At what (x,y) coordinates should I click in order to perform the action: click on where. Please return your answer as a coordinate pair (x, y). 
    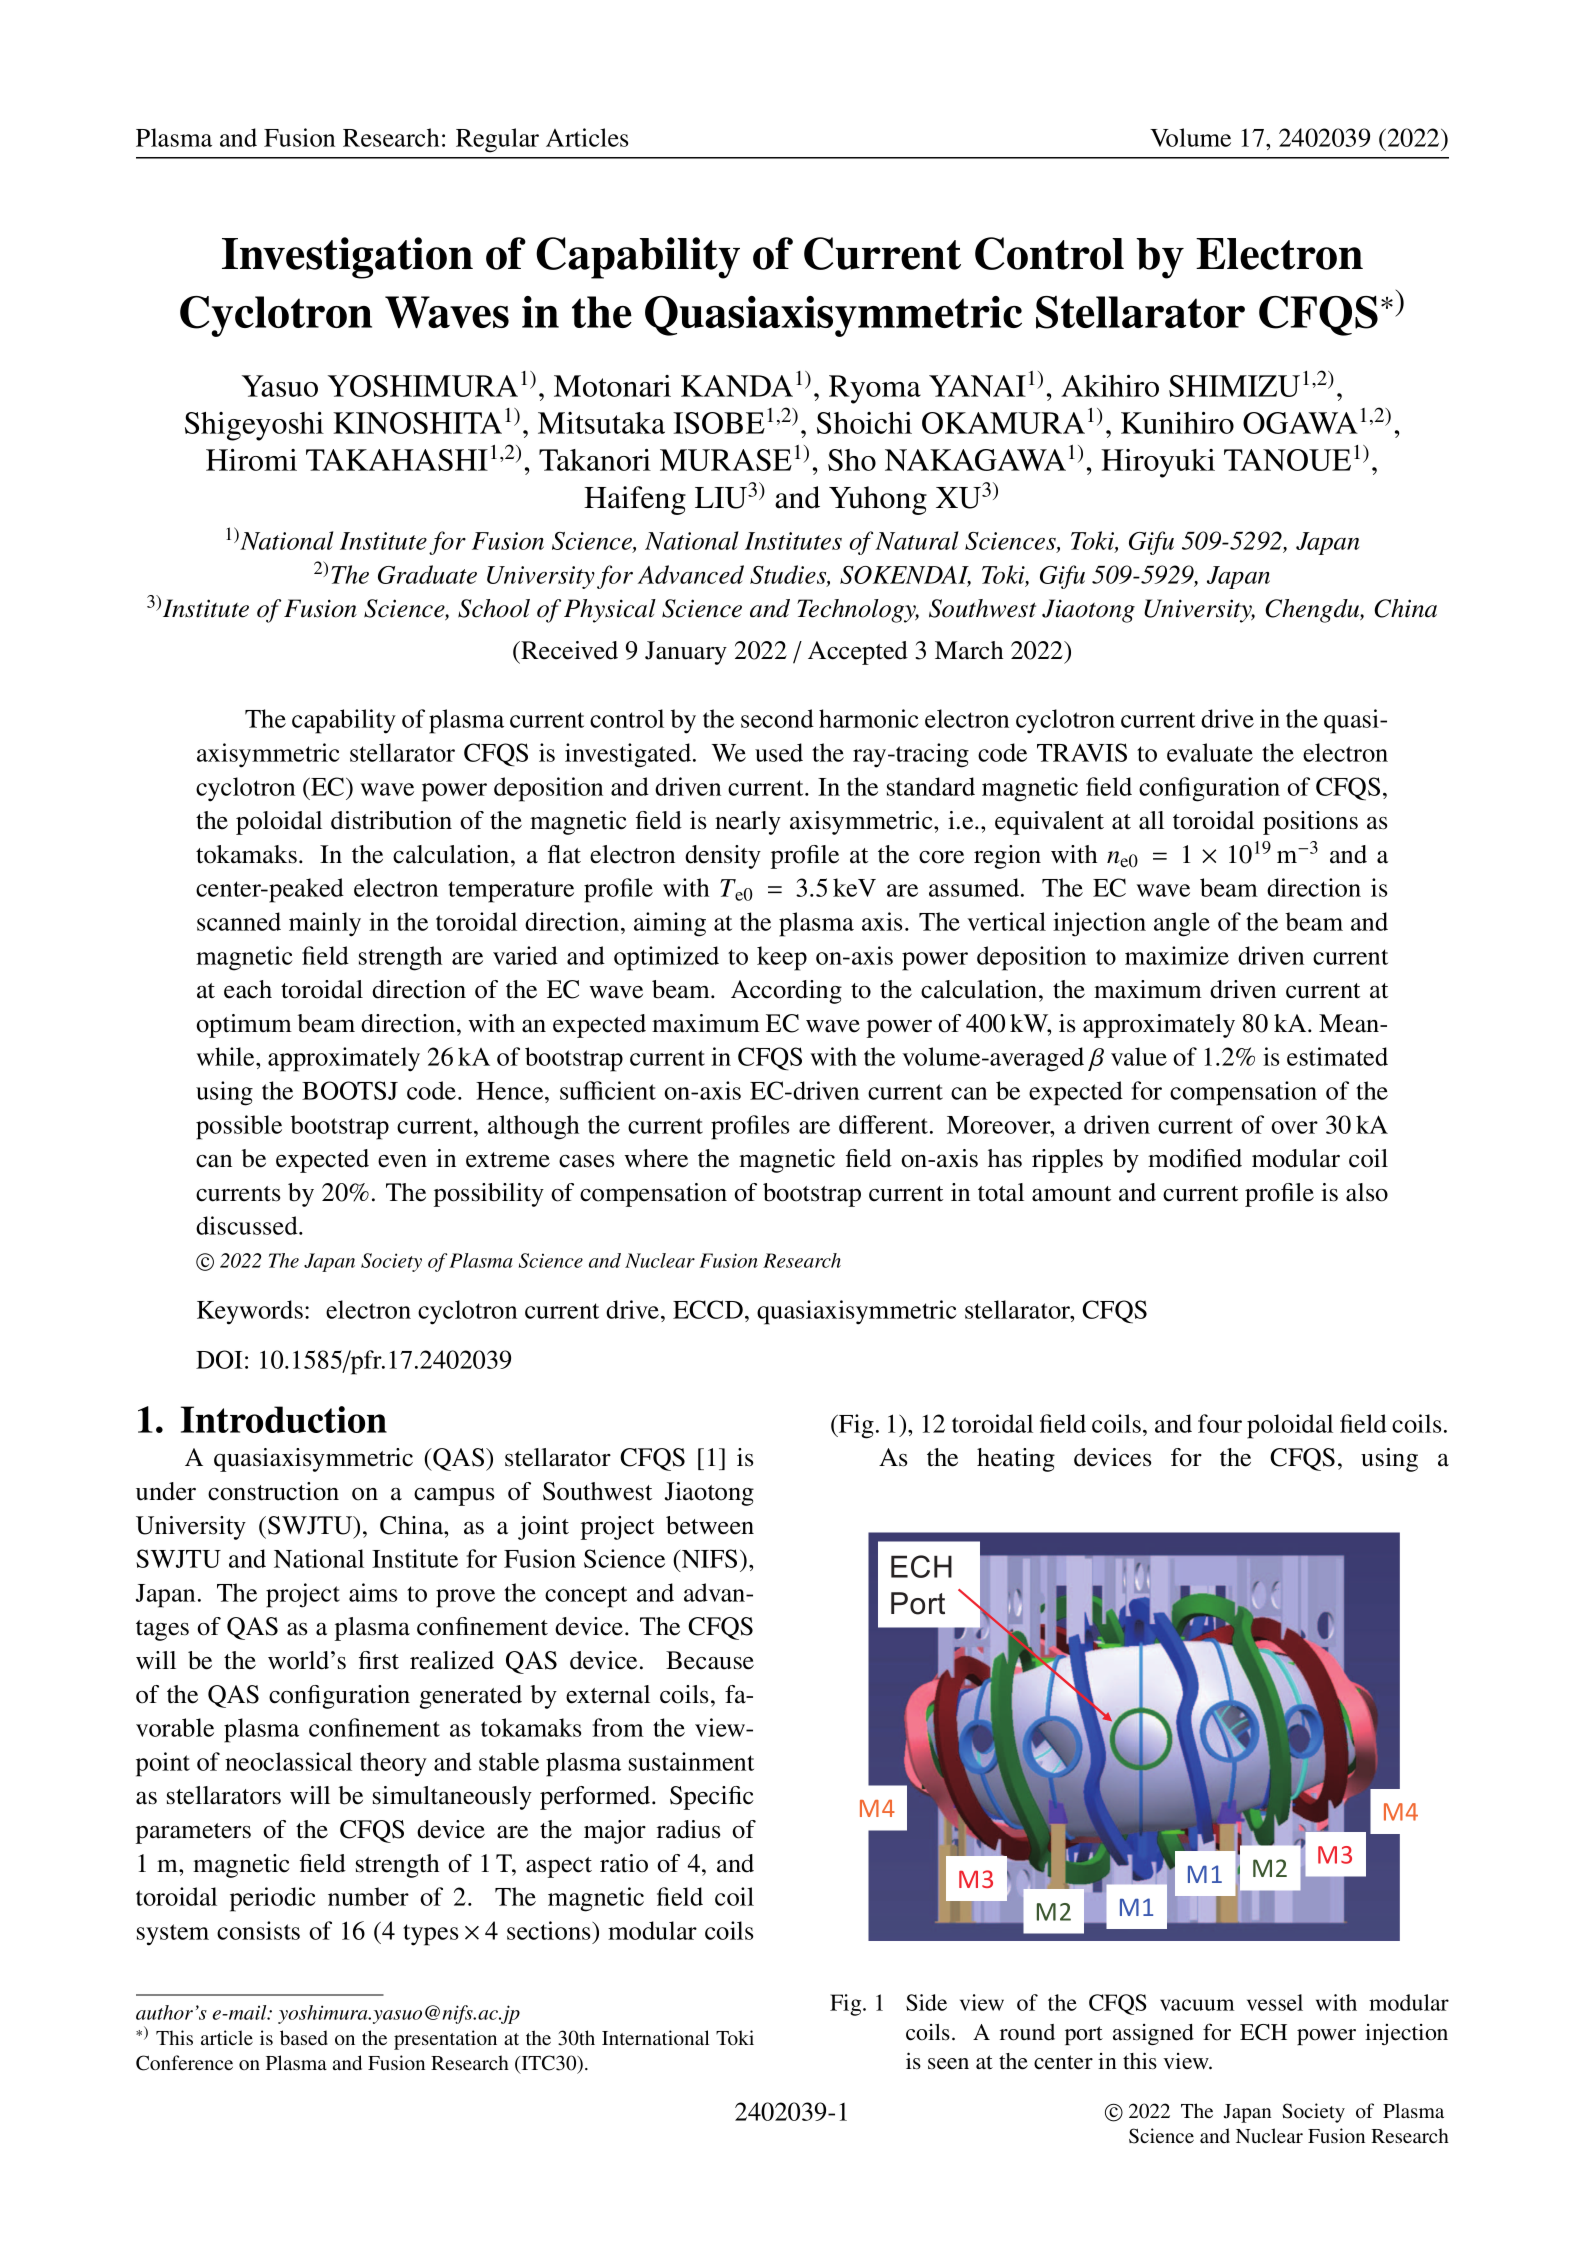
    Looking at the image, I should click on (656, 1158).
